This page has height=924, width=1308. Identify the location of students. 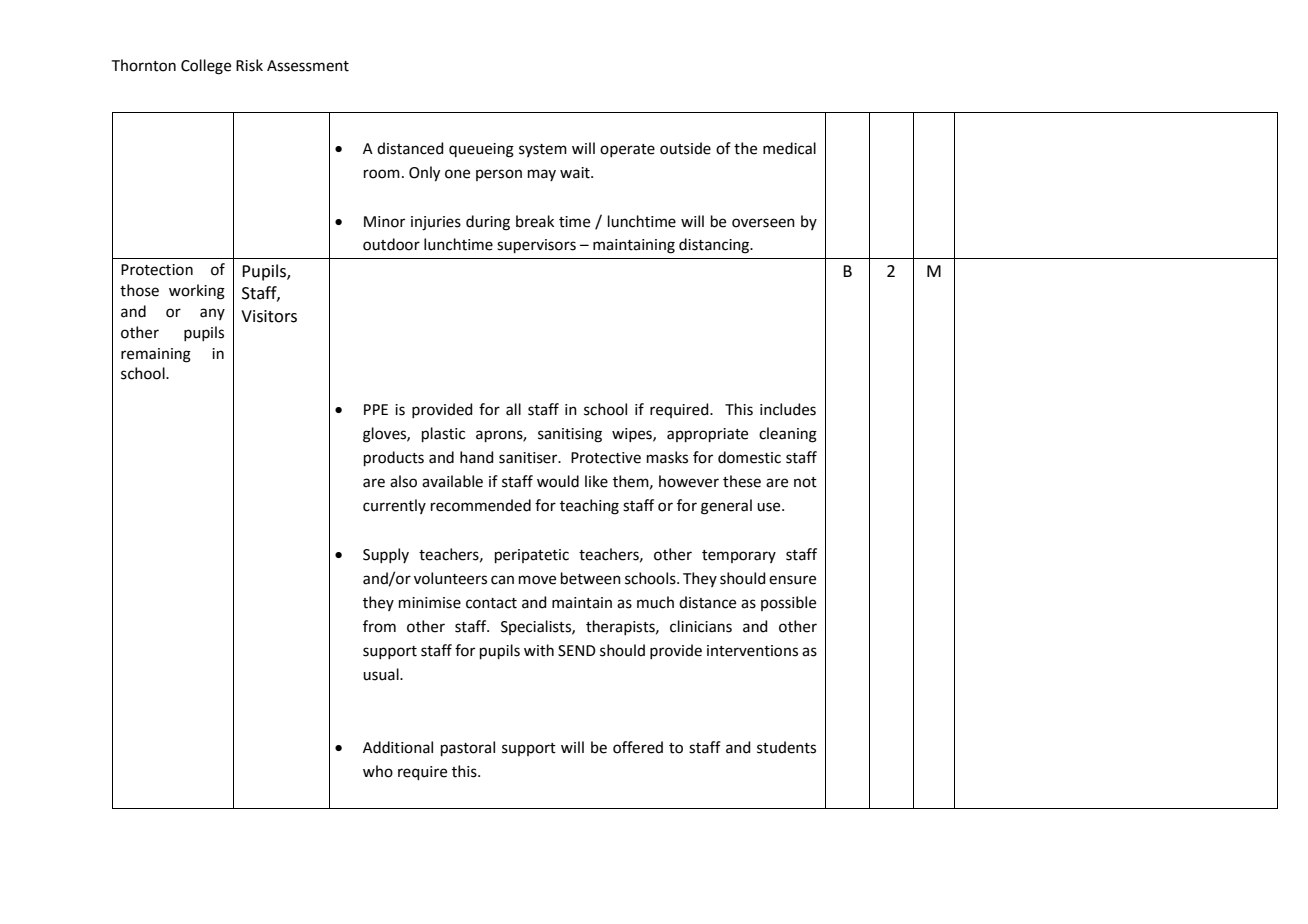
(786, 747).
